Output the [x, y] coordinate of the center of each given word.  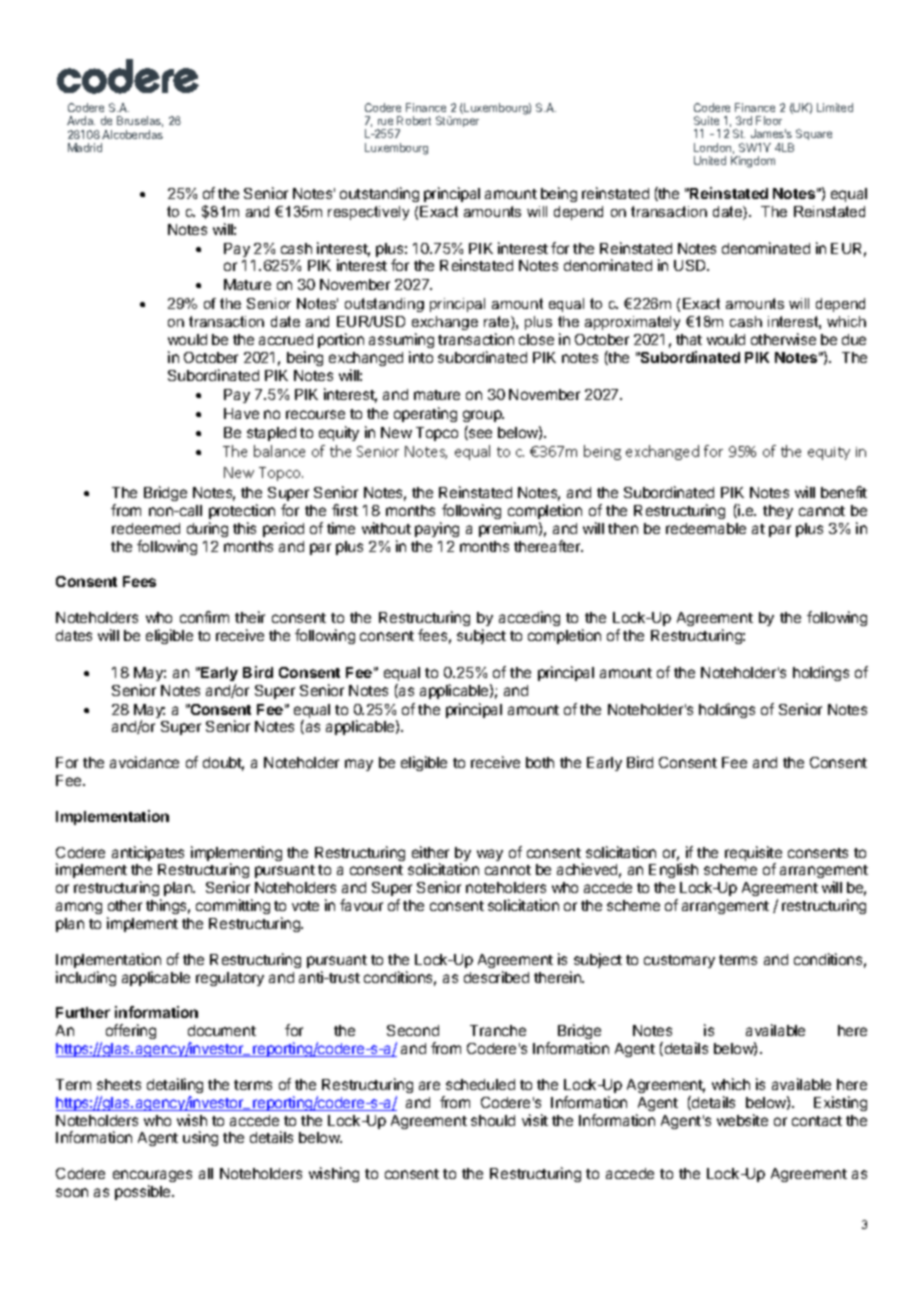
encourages [152, 1176]
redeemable [706, 528]
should [493, 1120]
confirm [204, 617]
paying [437, 529]
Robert [414, 120]
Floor [769, 120]
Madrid [85, 147]
